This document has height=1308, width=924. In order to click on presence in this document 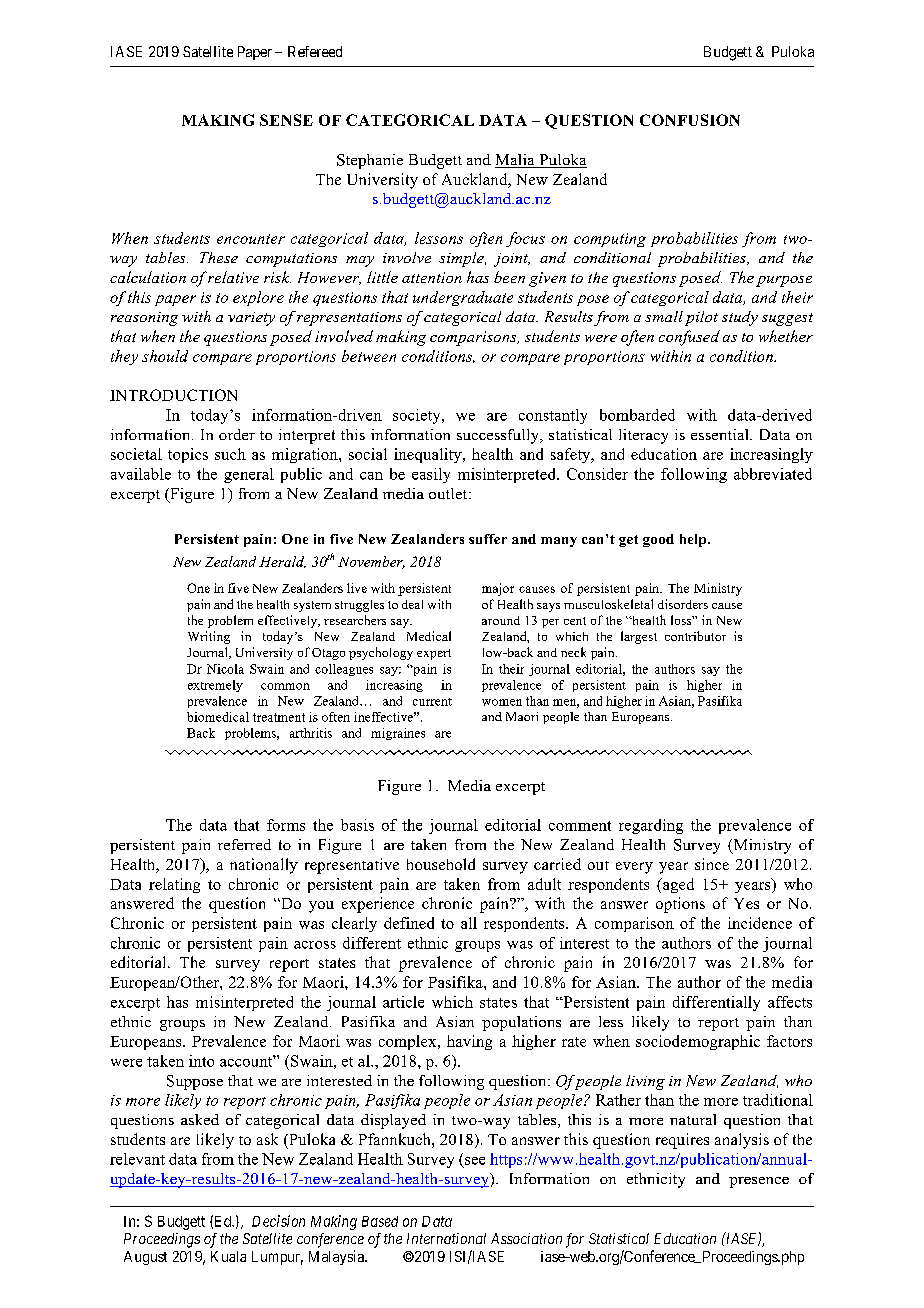, I will do `click(759, 1182)`.
